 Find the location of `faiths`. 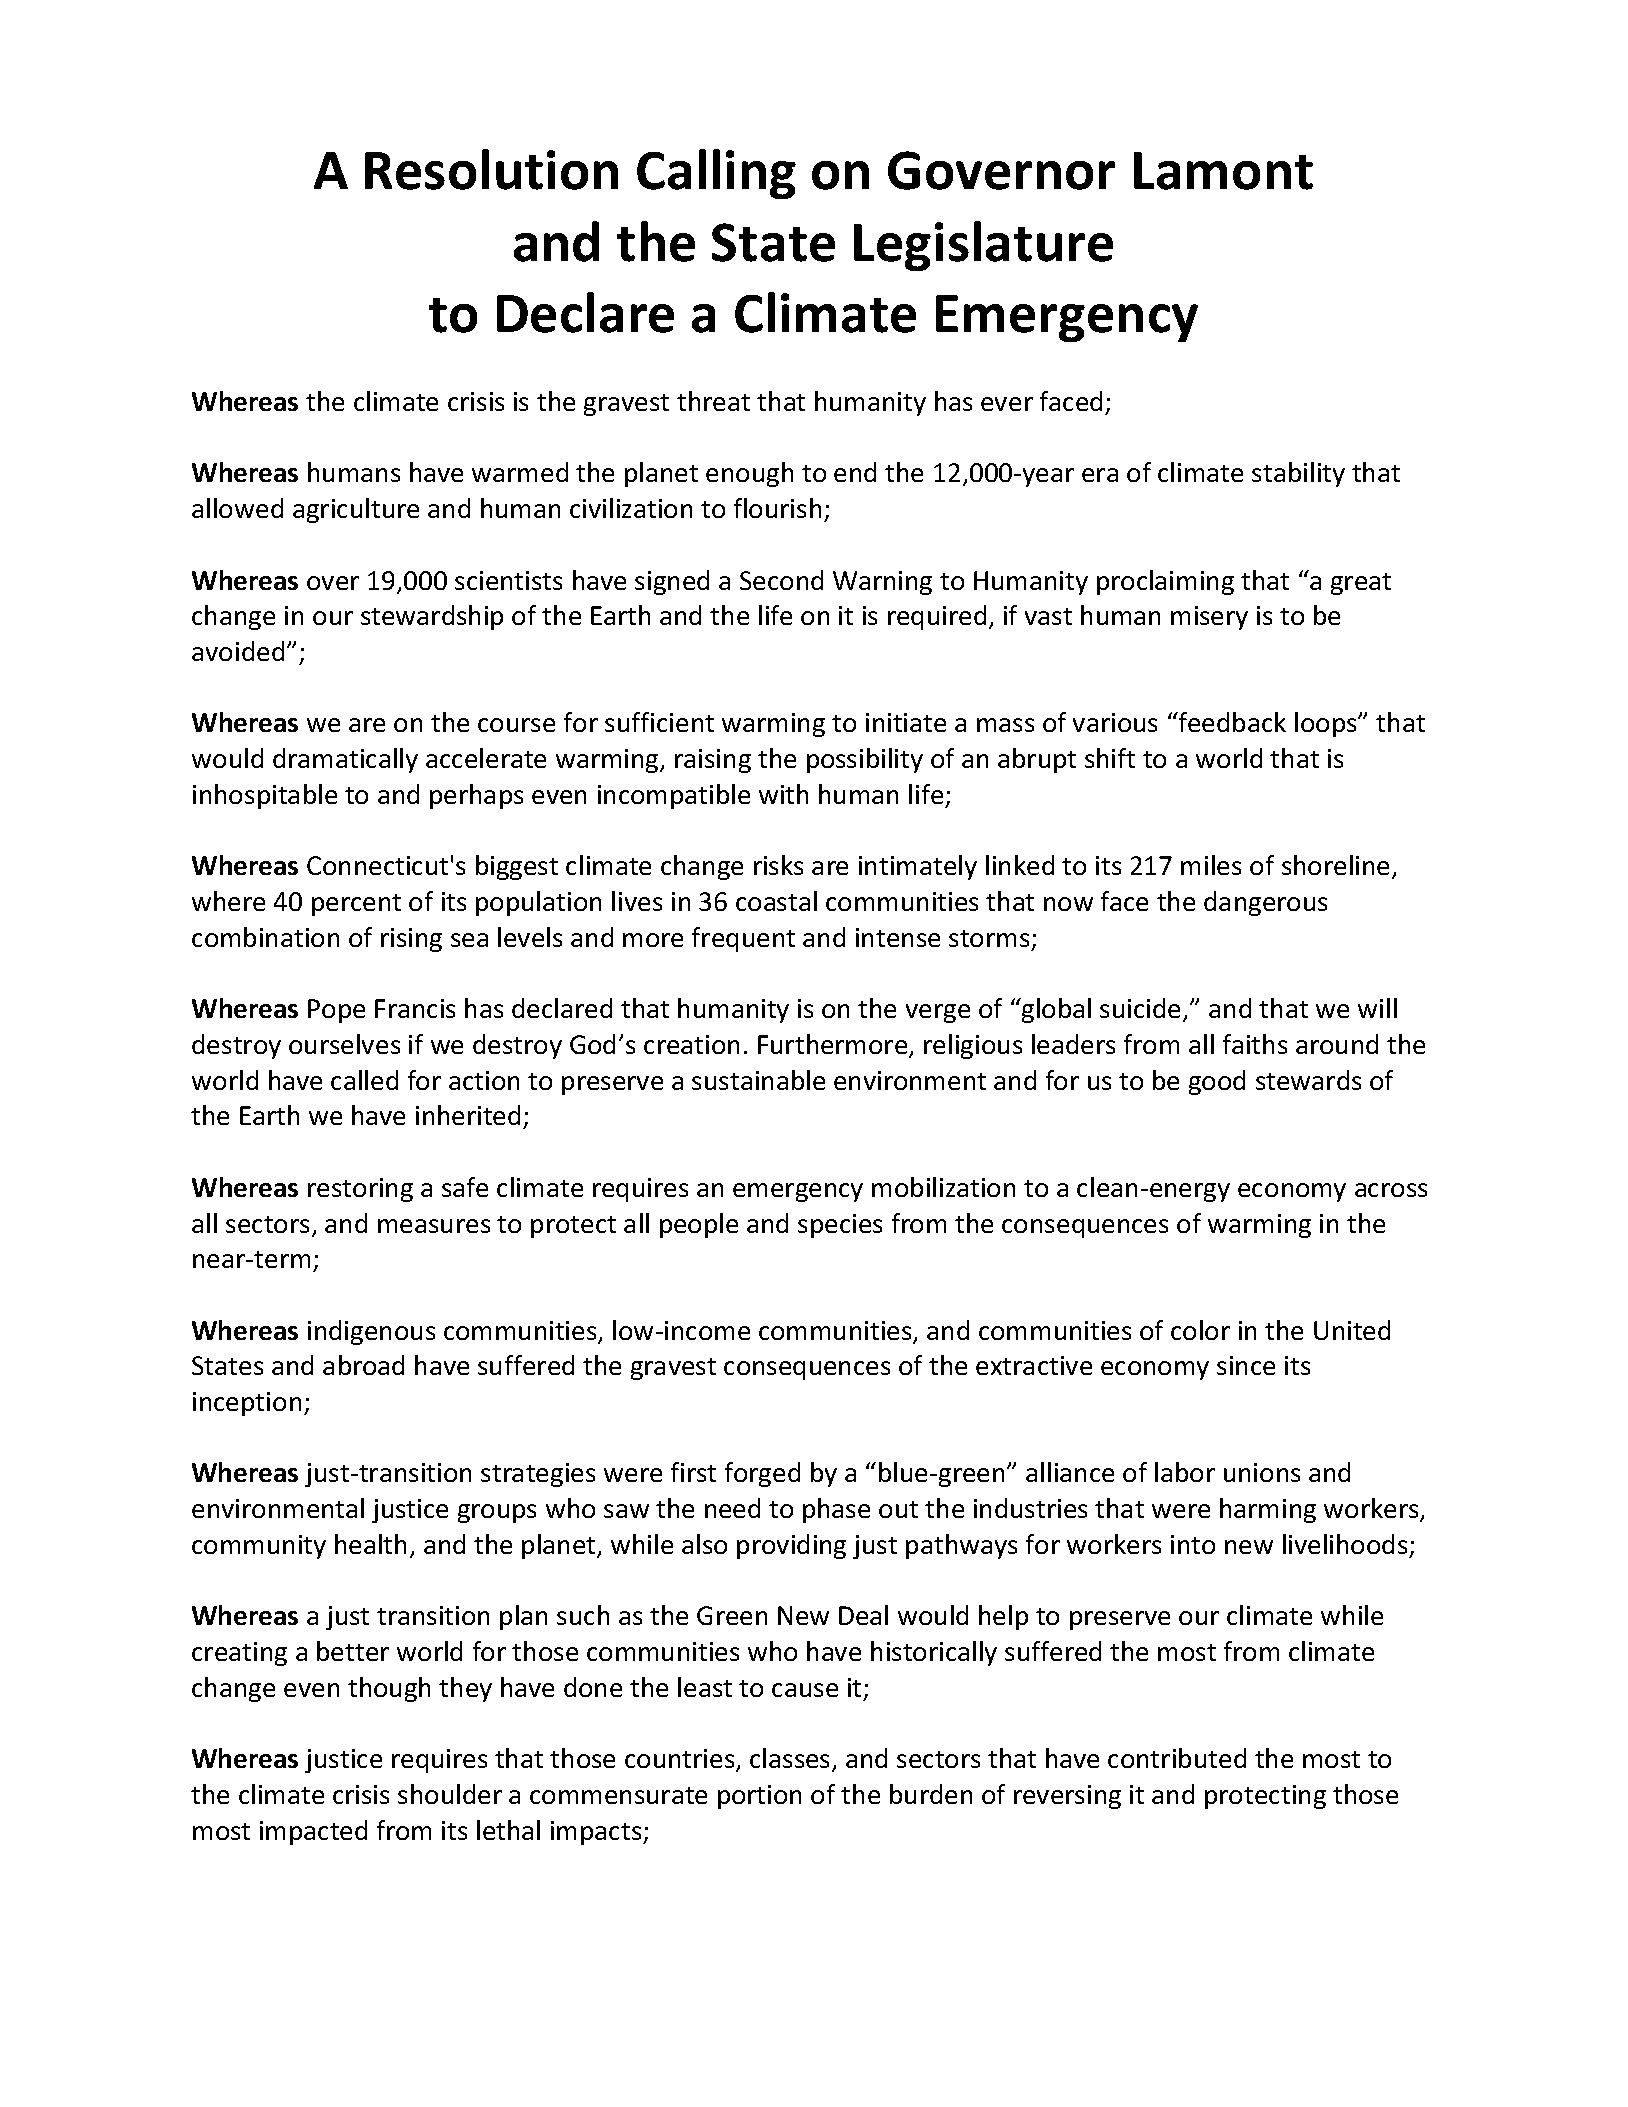

faiths is located at coordinates (1255, 1044).
